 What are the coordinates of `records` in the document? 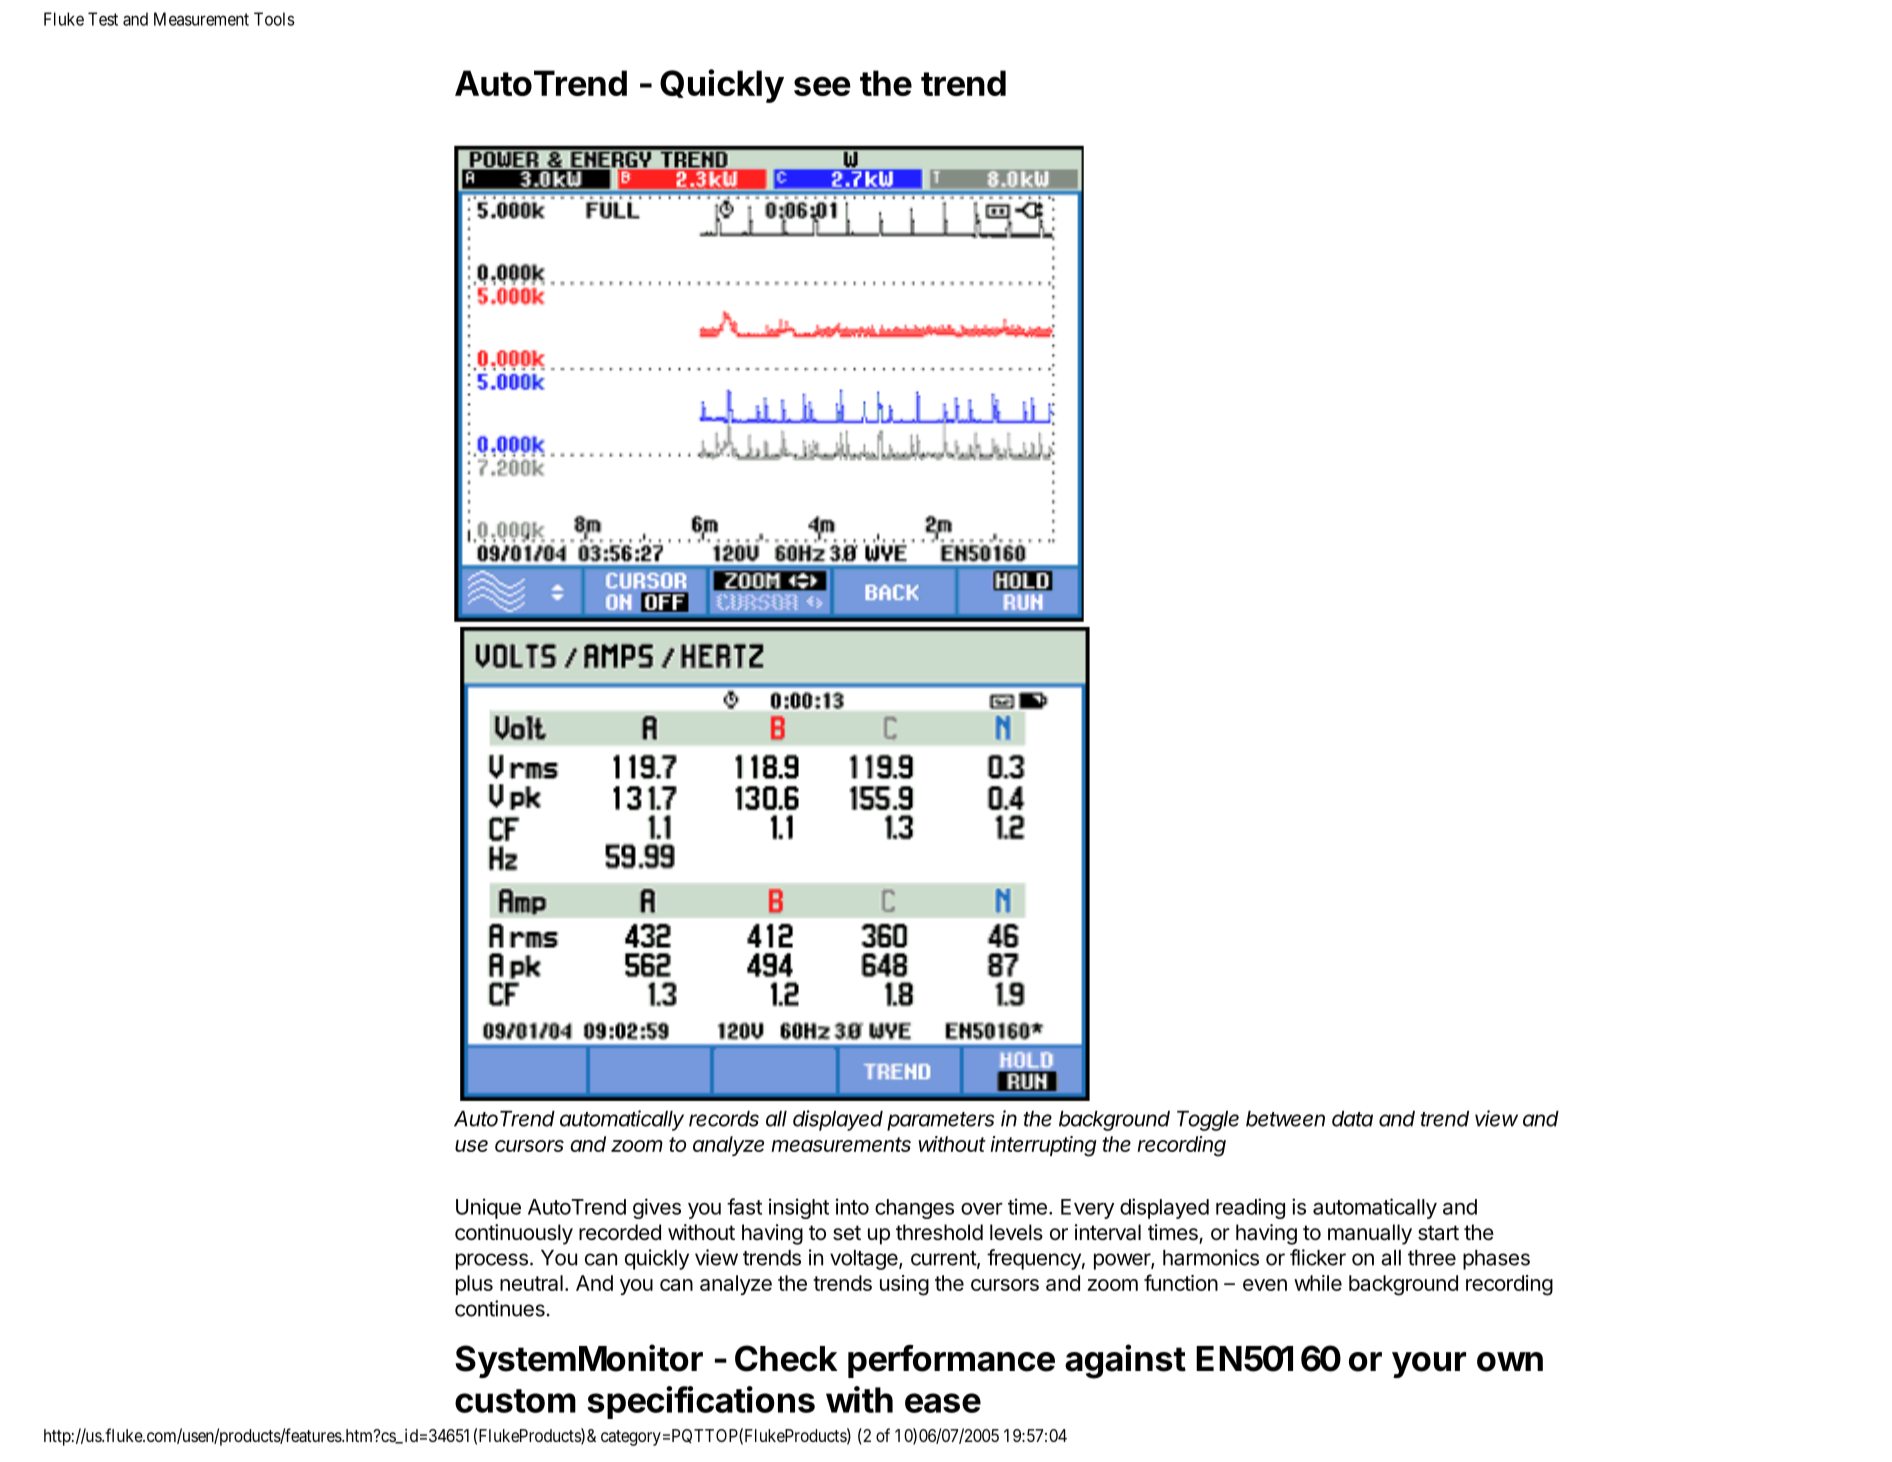 It's located at (724, 1119).
